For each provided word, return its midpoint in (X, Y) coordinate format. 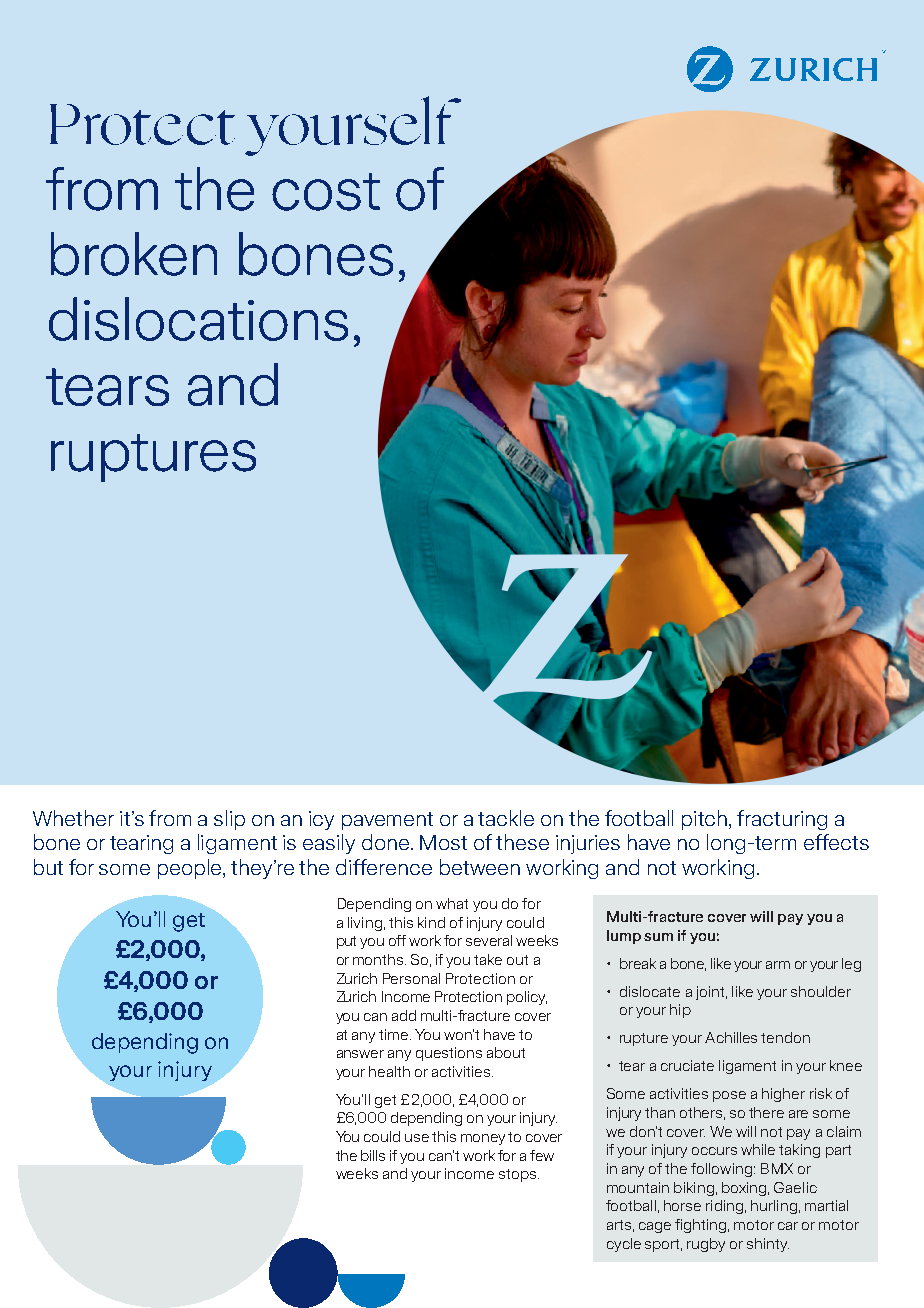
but (48, 867)
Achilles (731, 1037)
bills (373, 1155)
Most (443, 842)
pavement (387, 821)
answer (360, 1054)
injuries (588, 844)
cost (326, 192)
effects (836, 842)
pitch (706, 820)
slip (229, 820)
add (404, 1015)
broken (134, 254)
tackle (506, 818)
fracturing (782, 820)
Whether (73, 818)
